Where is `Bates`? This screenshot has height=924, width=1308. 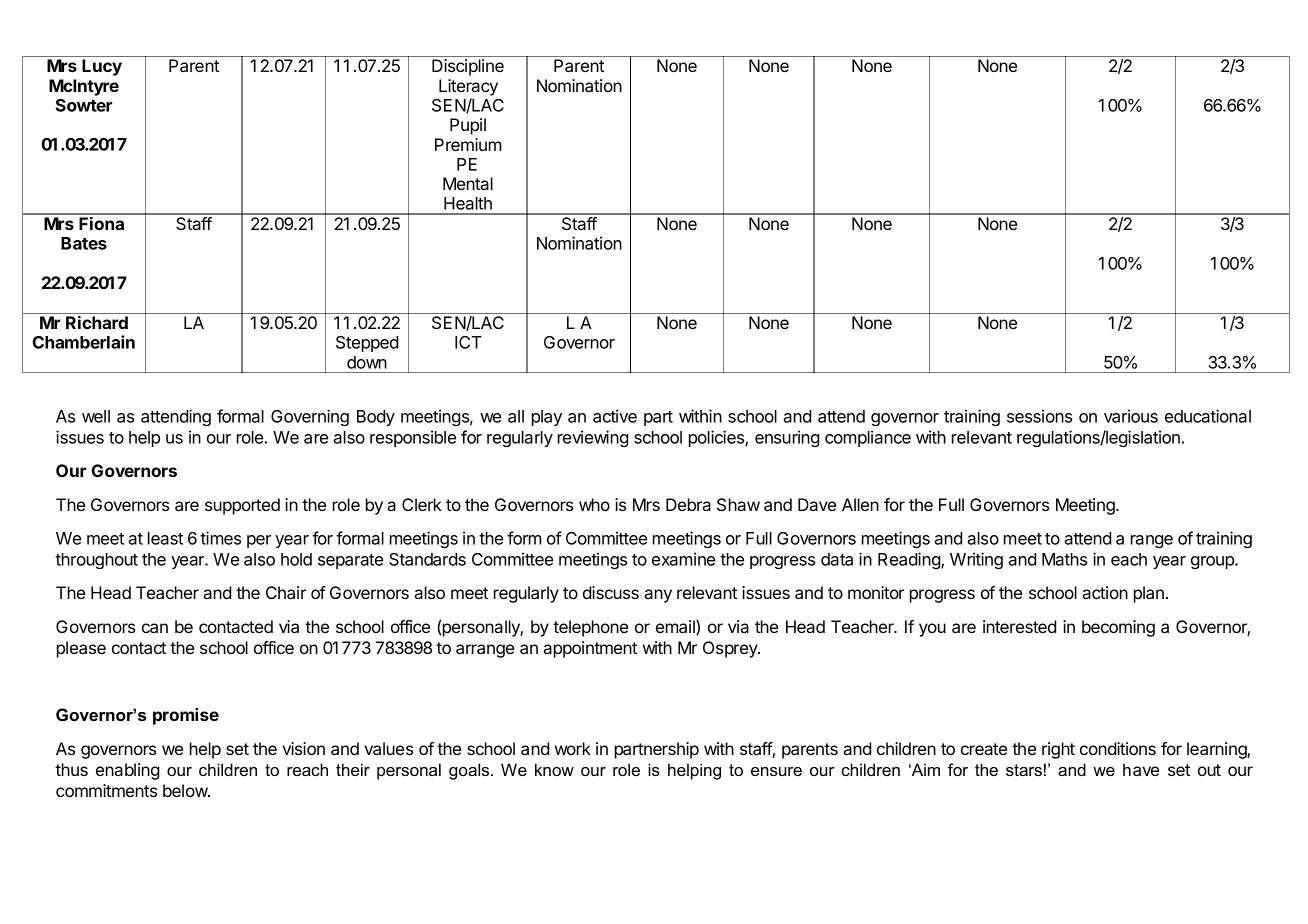
Bates is located at coordinates (84, 243).
